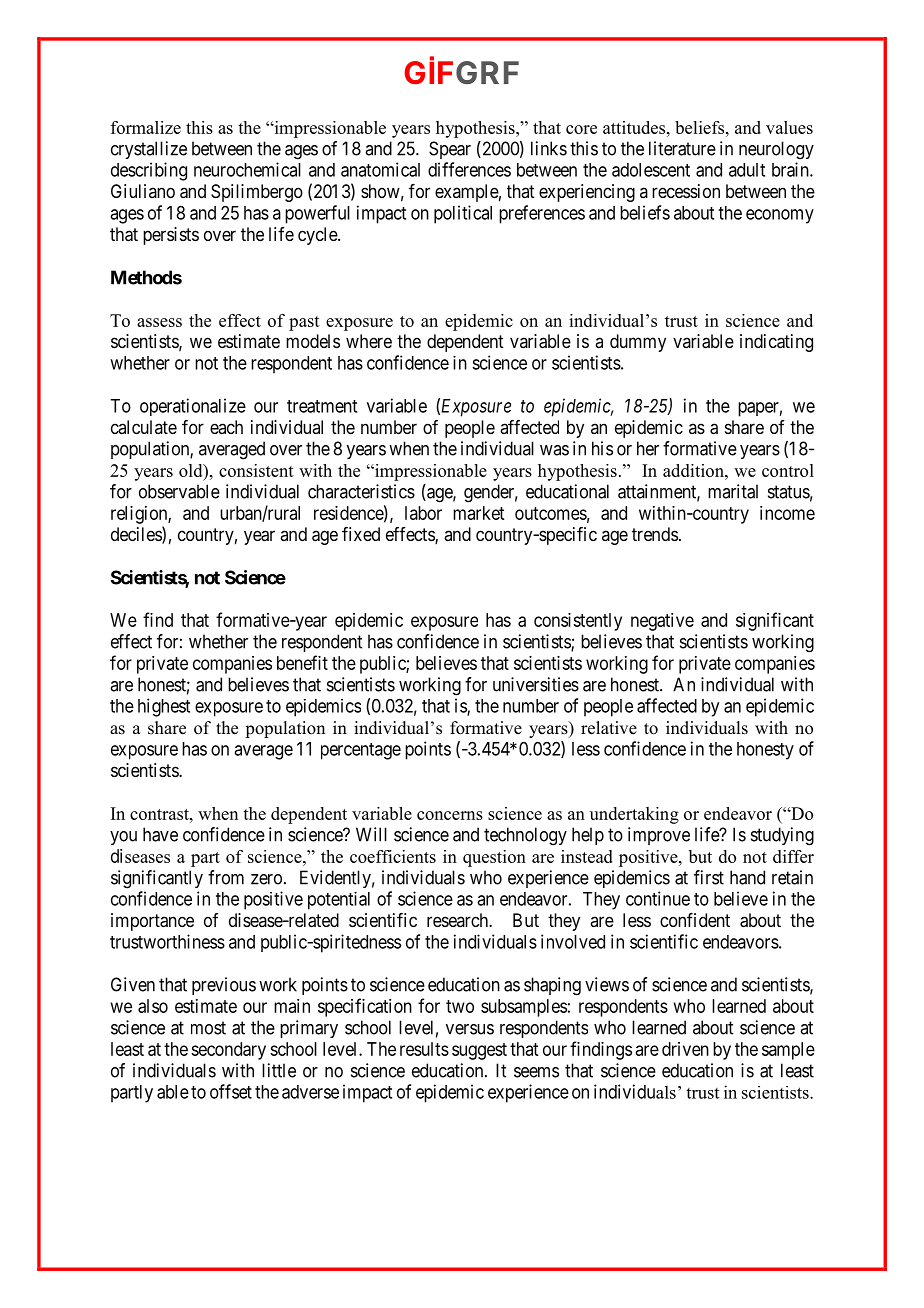 This screenshot has width=924, height=1308. What do you see at coordinates (160, 834) in the screenshot?
I see `have` at bounding box center [160, 834].
